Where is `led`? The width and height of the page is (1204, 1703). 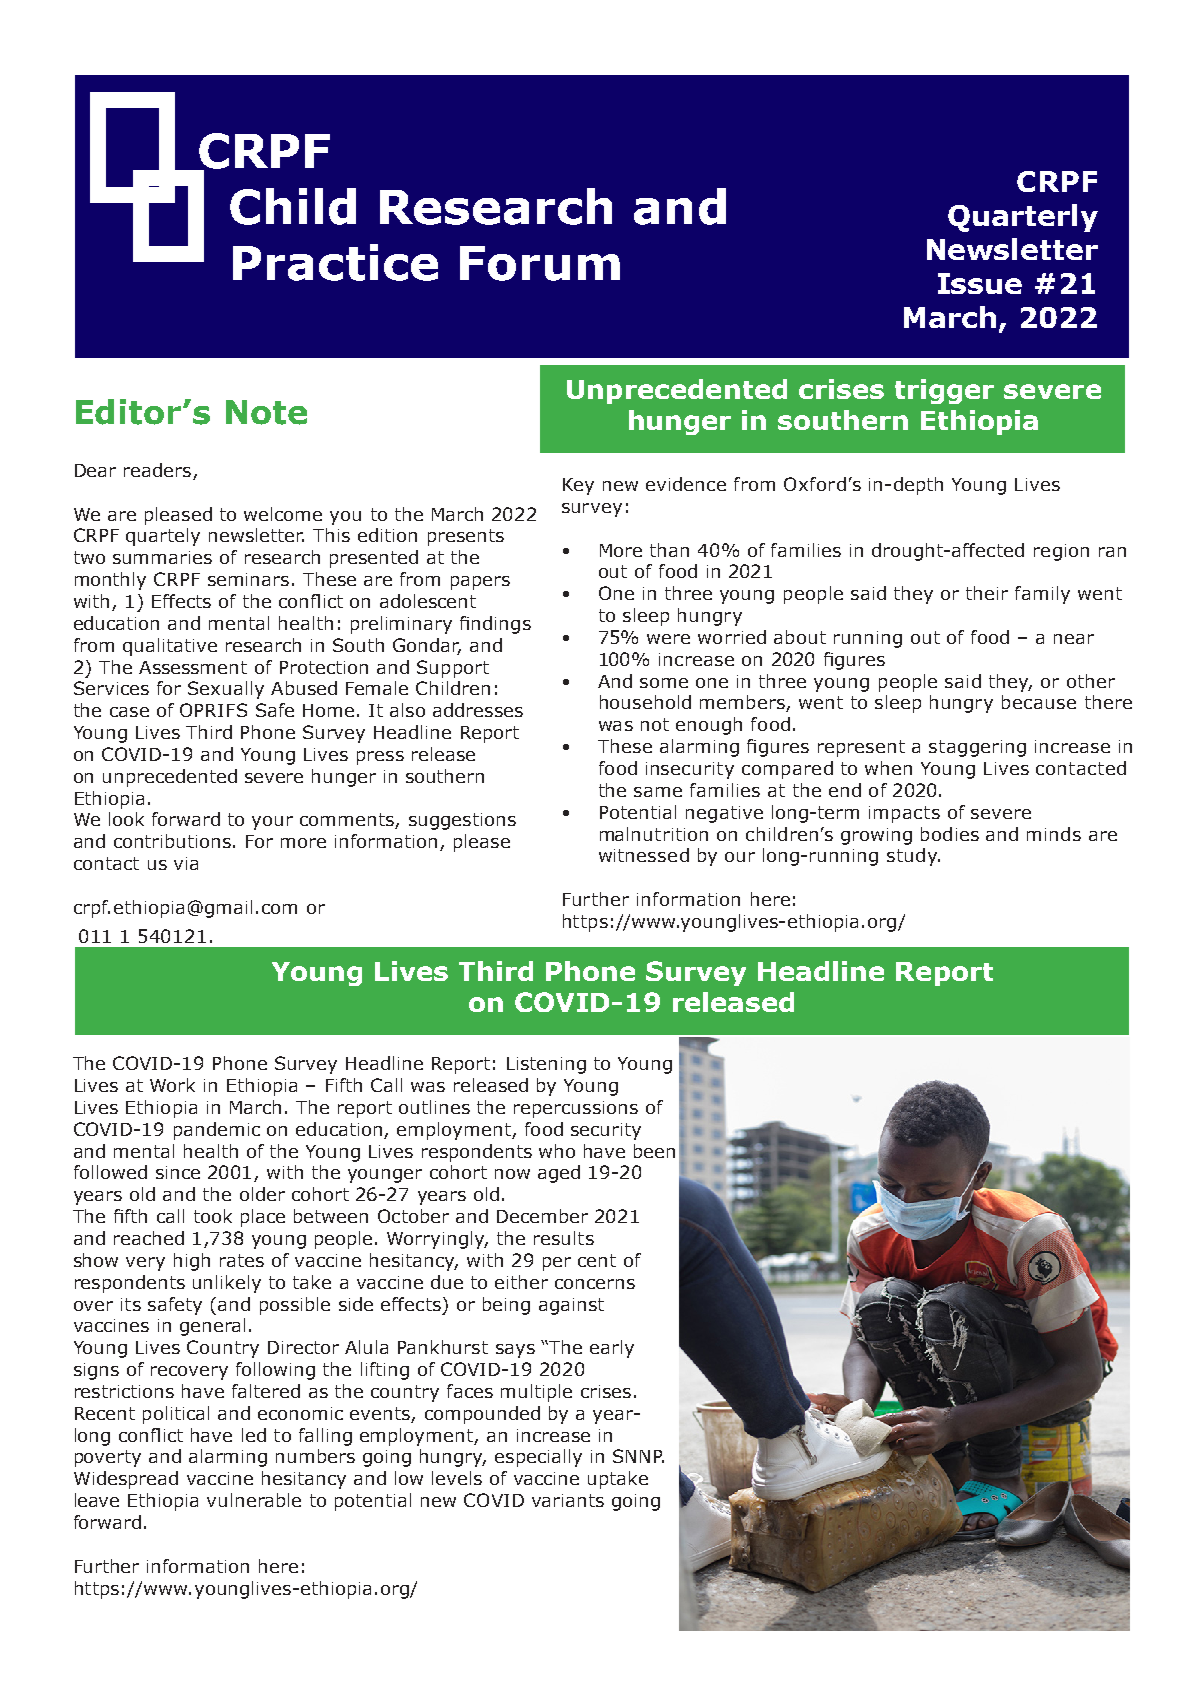 led is located at coordinates (254, 1435).
